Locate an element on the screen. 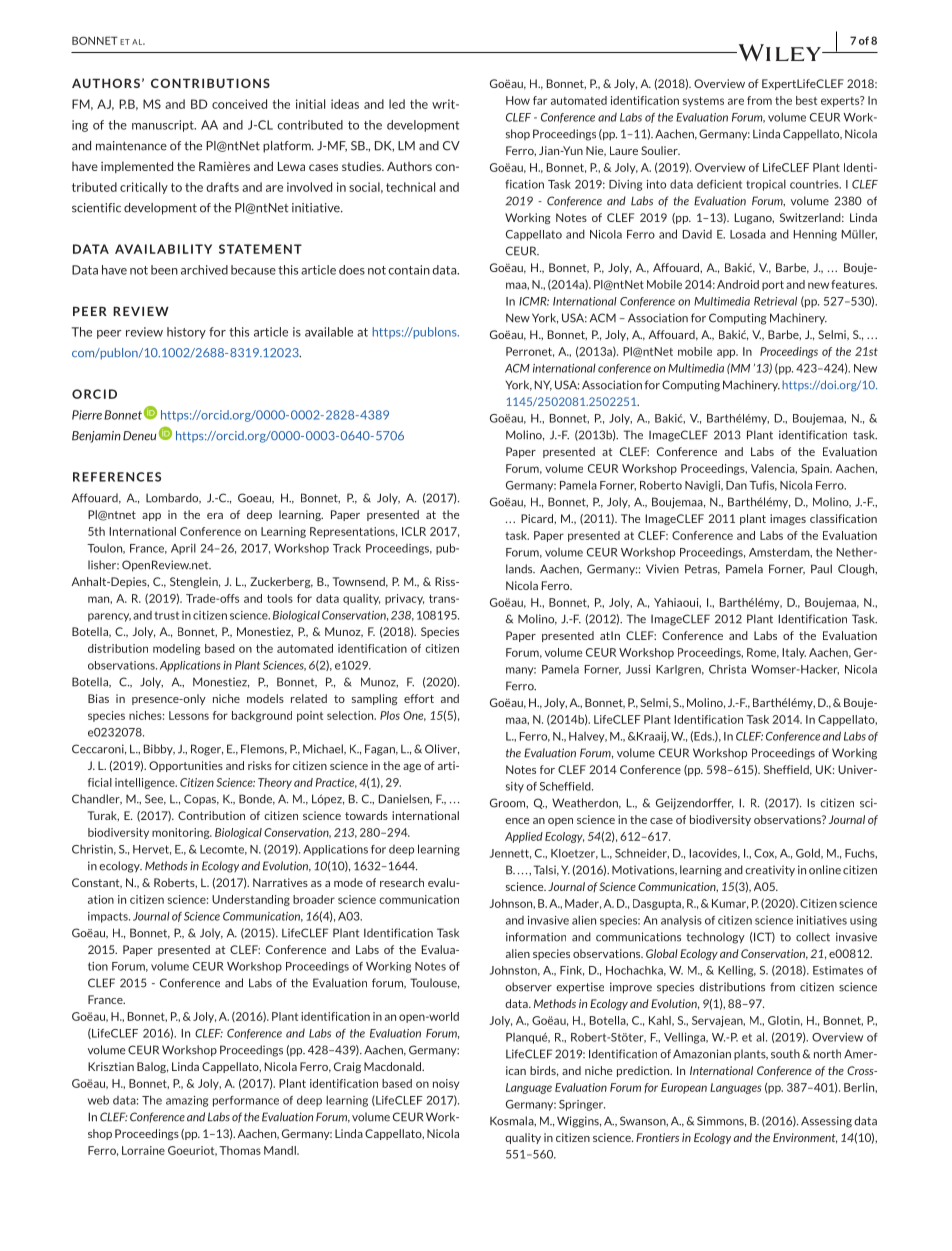 This screenshot has height=1251, width=952. noisy is located at coordinates (446, 1084).
